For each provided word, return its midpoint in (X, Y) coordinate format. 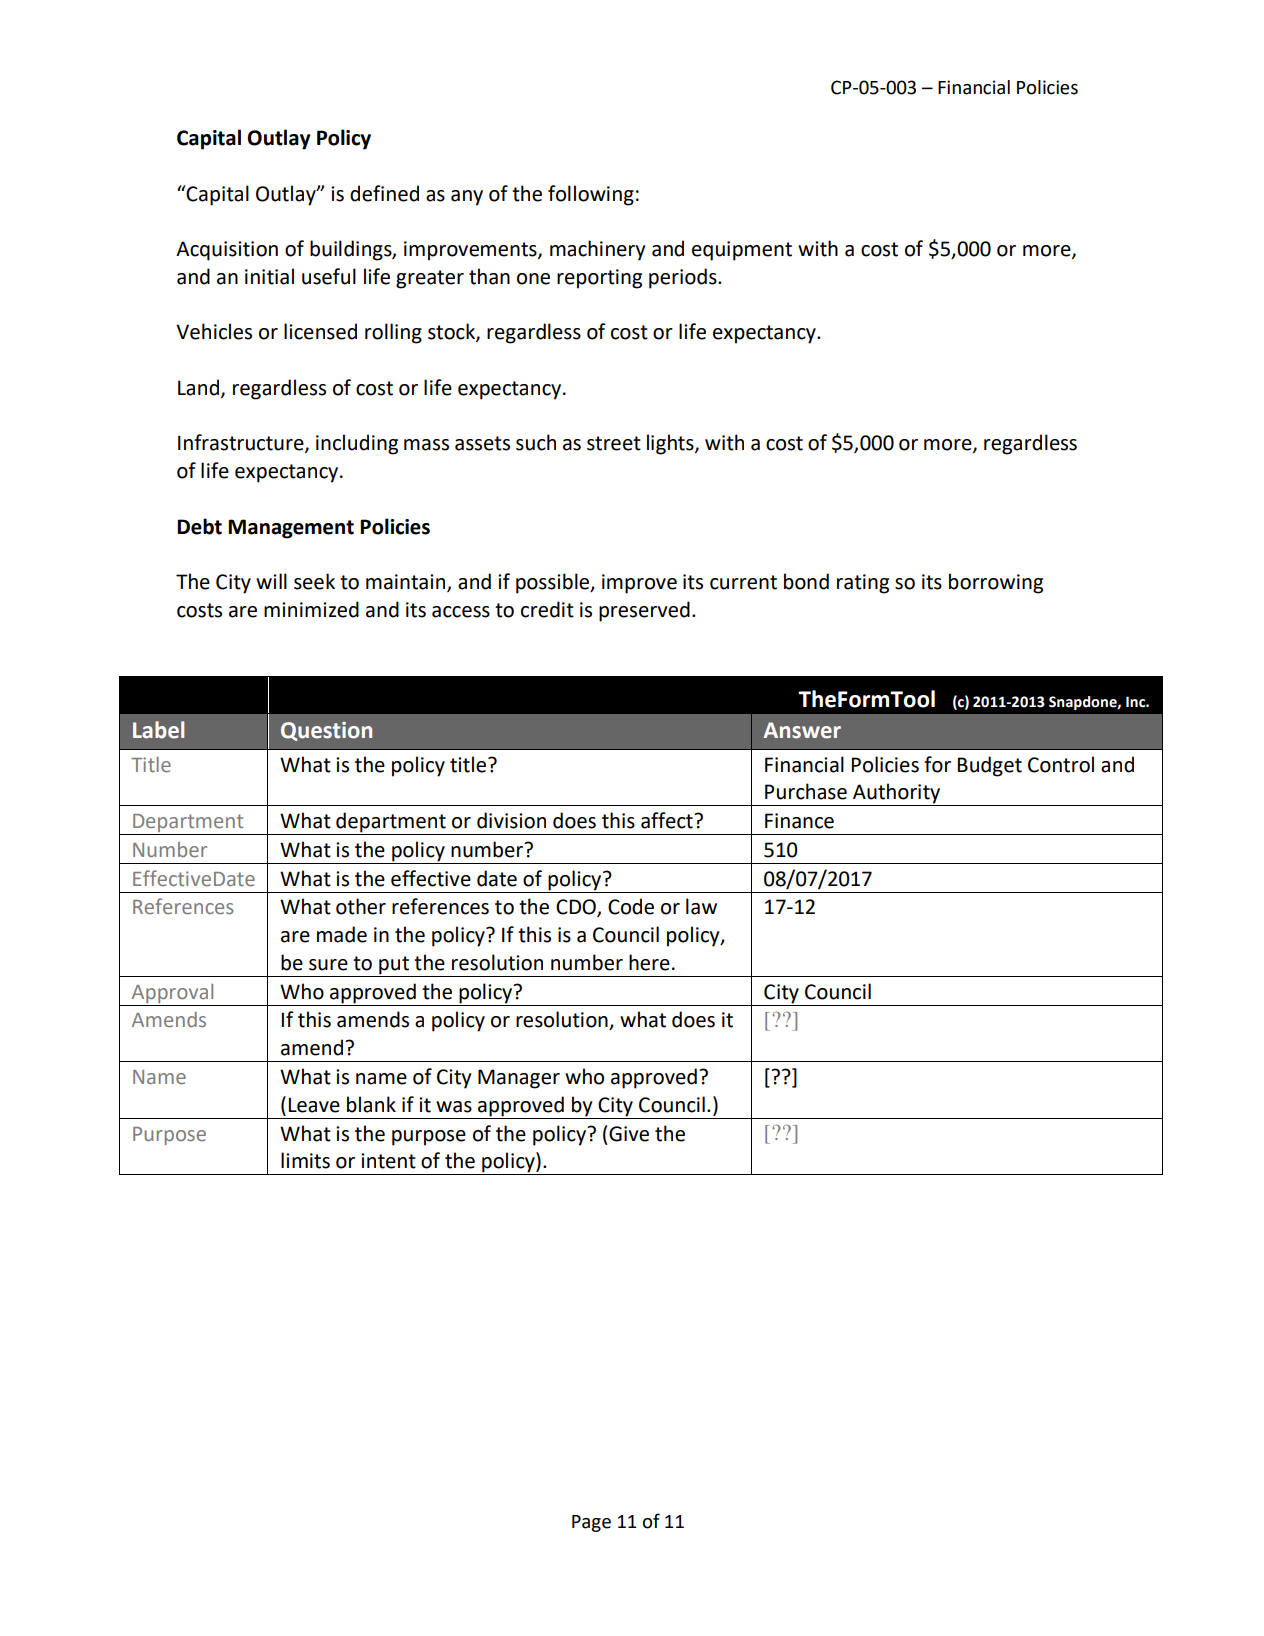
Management (291, 529)
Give (629, 1134)
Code (631, 906)
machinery (598, 250)
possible (553, 583)
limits (305, 1160)
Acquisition (227, 251)
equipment (742, 251)
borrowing (996, 583)
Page (591, 1523)
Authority (897, 794)
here (649, 962)
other (361, 906)
